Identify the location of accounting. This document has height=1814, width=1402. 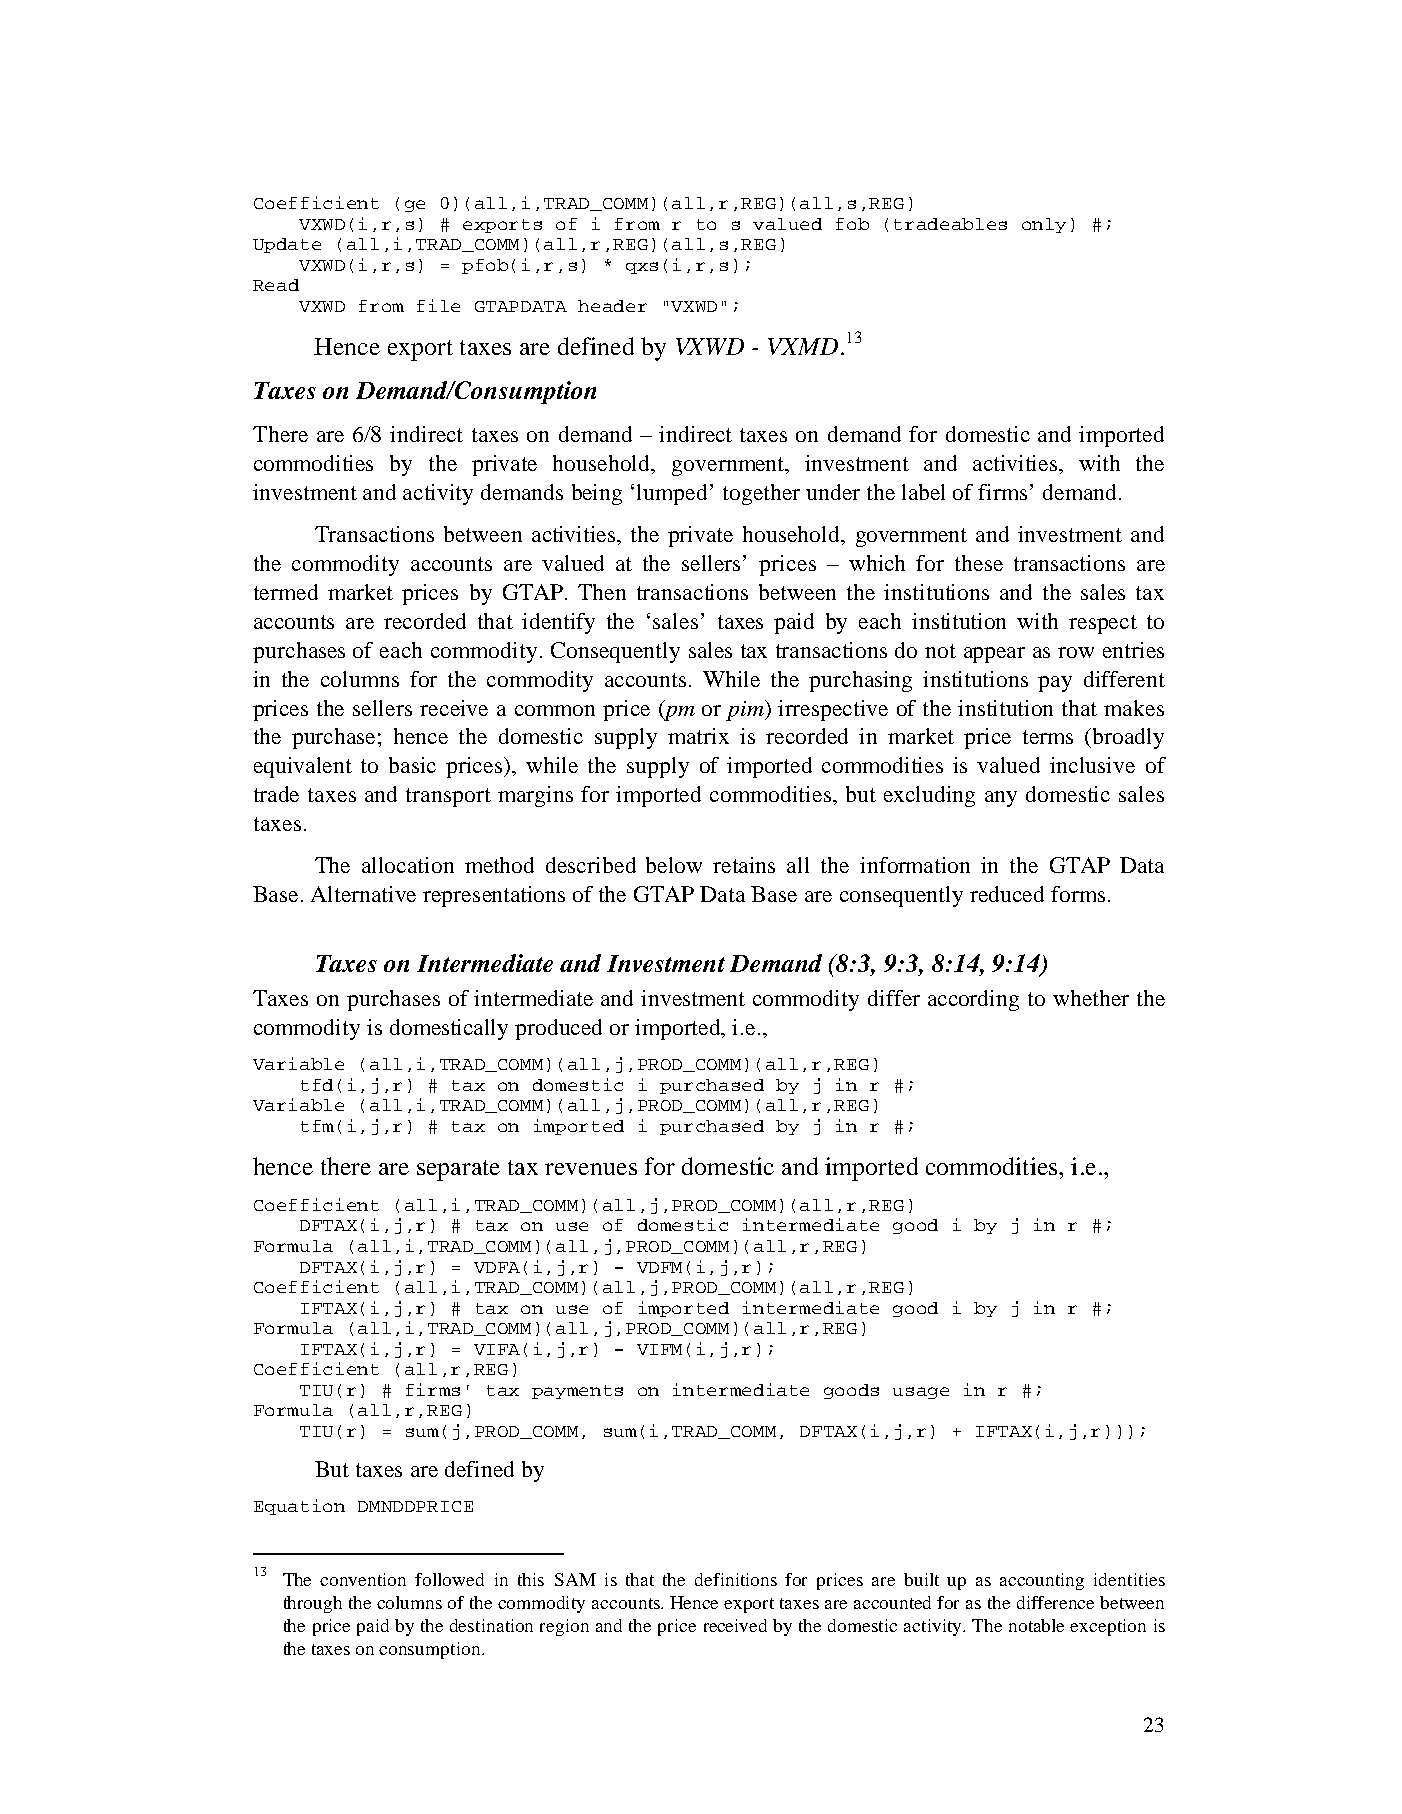
(1042, 1581).
